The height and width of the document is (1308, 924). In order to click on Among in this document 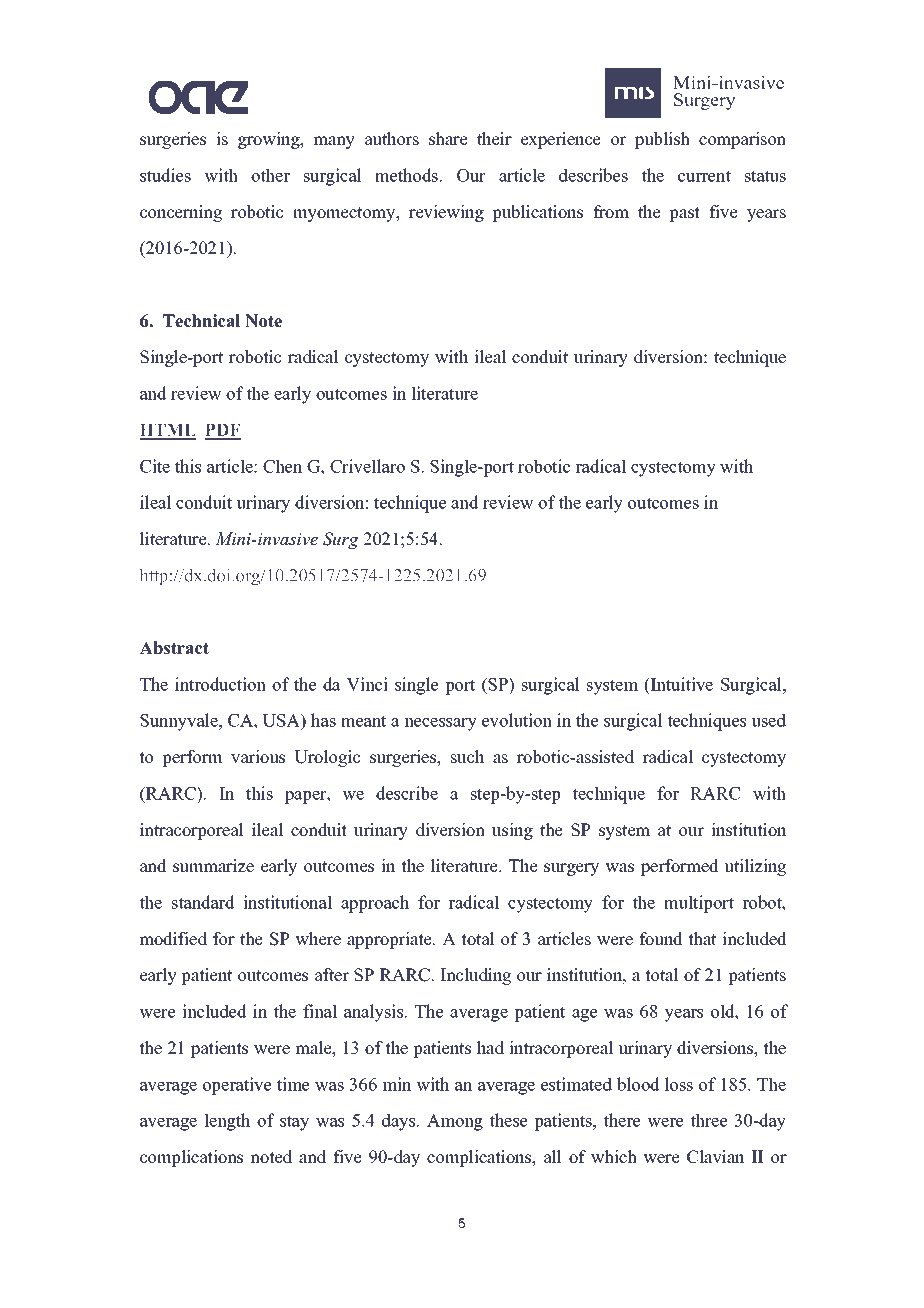, I will do `click(455, 1122)`.
